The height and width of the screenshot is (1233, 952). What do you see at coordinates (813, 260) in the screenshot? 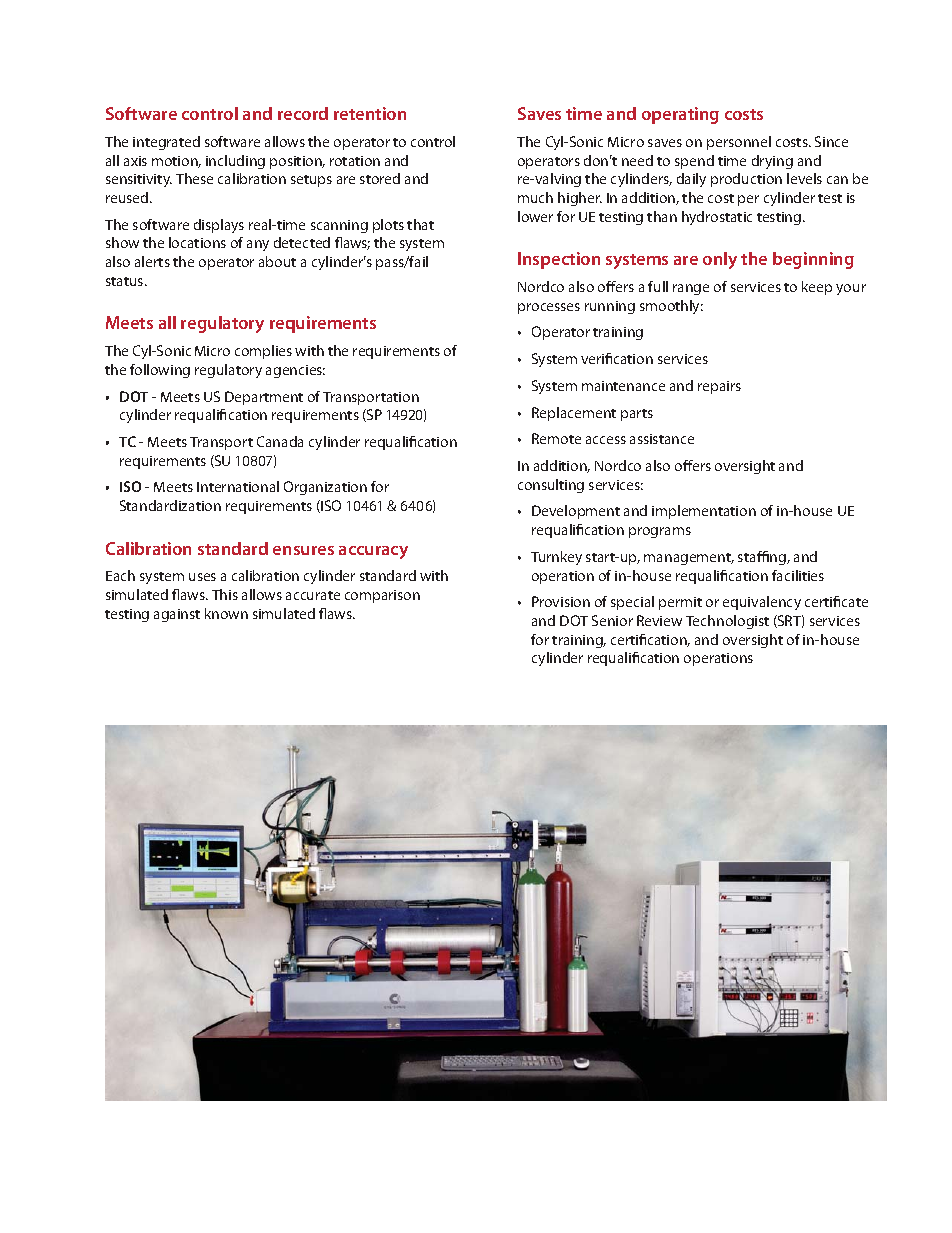
I see `beginning` at bounding box center [813, 260].
